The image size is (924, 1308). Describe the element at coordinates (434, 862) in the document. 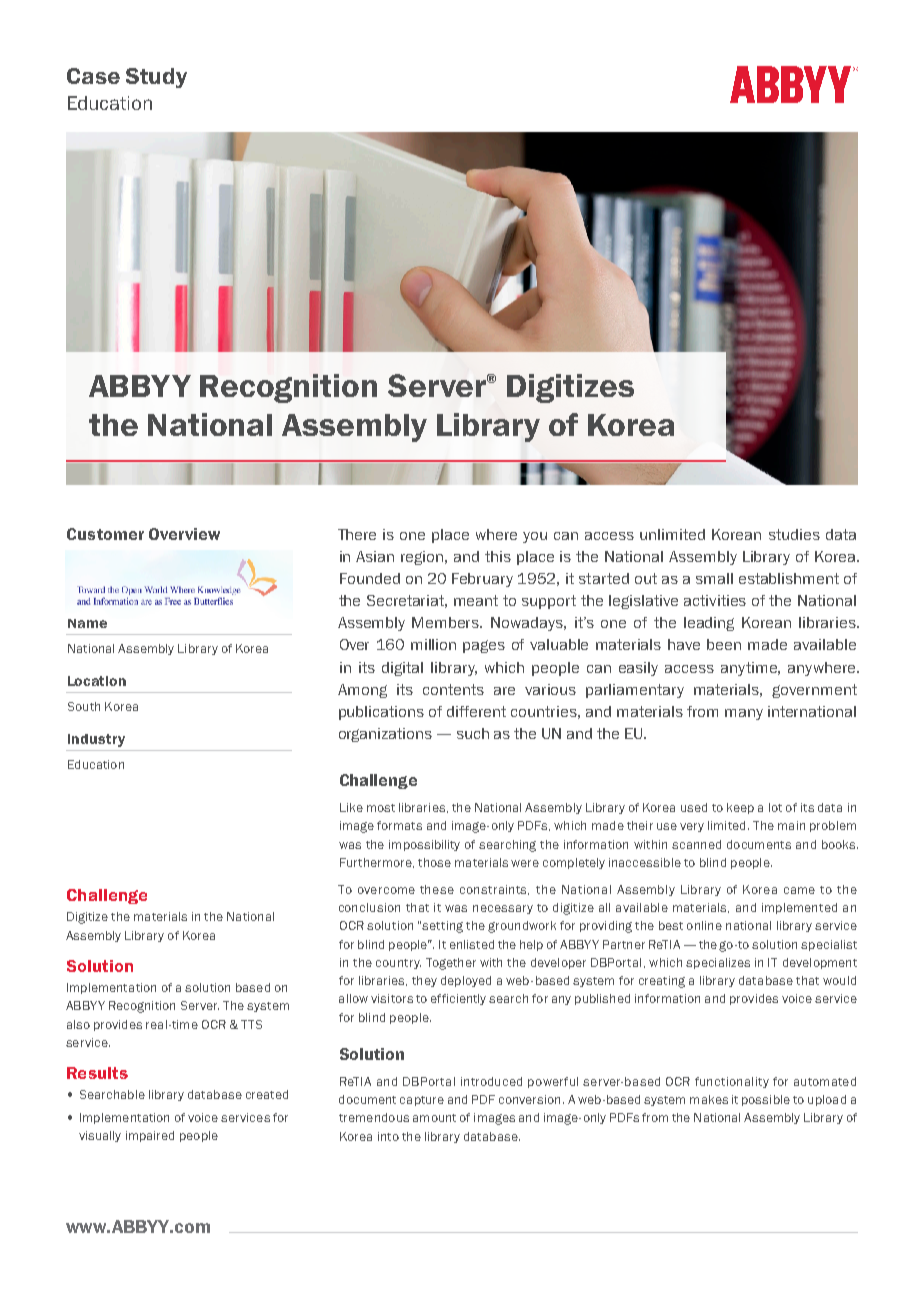

I see `those` at that location.
